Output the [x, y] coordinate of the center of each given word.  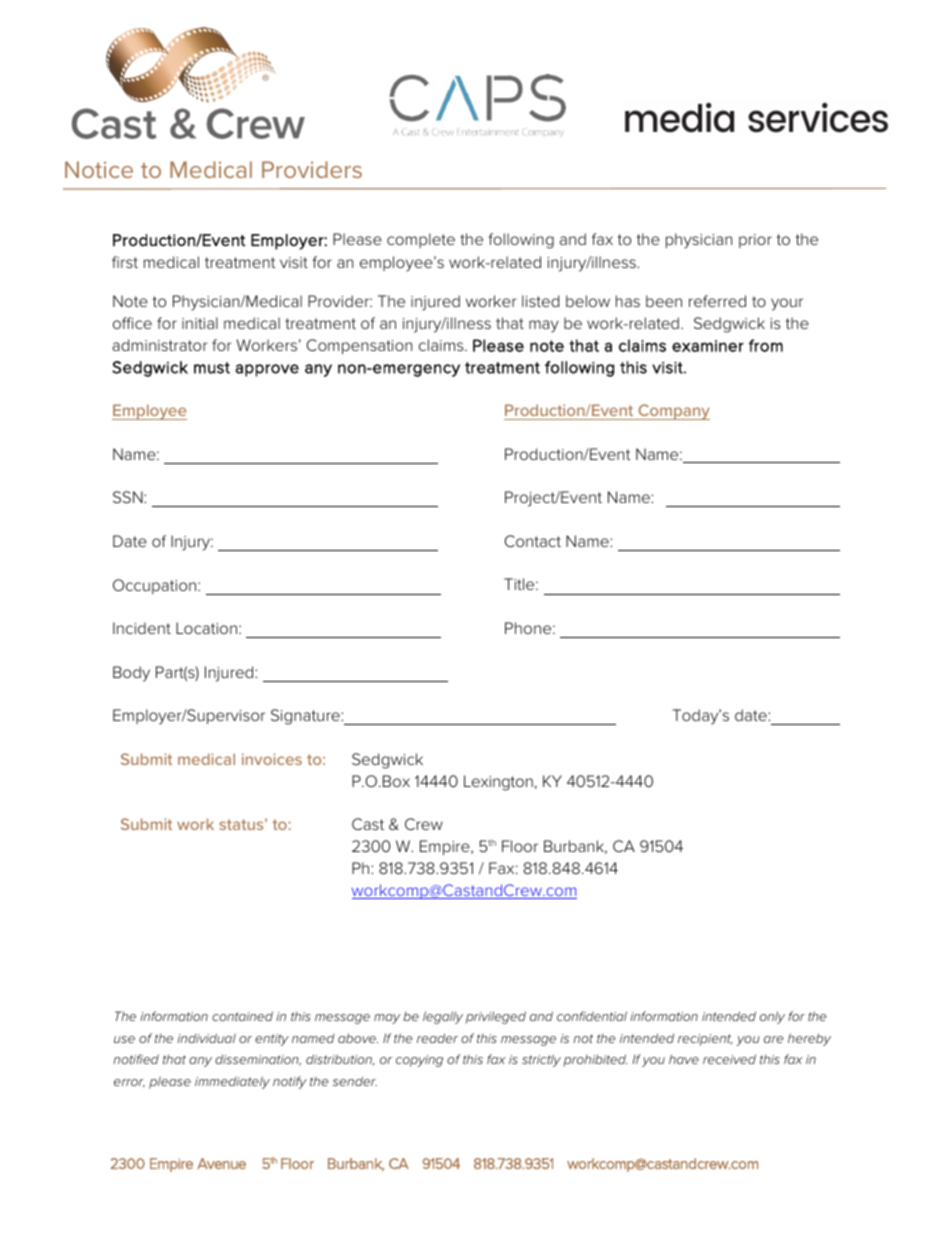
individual [206, 1038]
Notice [99, 169]
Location [206, 628]
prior [755, 241]
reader [437, 1038]
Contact [532, 541]
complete [421, 240]
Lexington [498, 783]
